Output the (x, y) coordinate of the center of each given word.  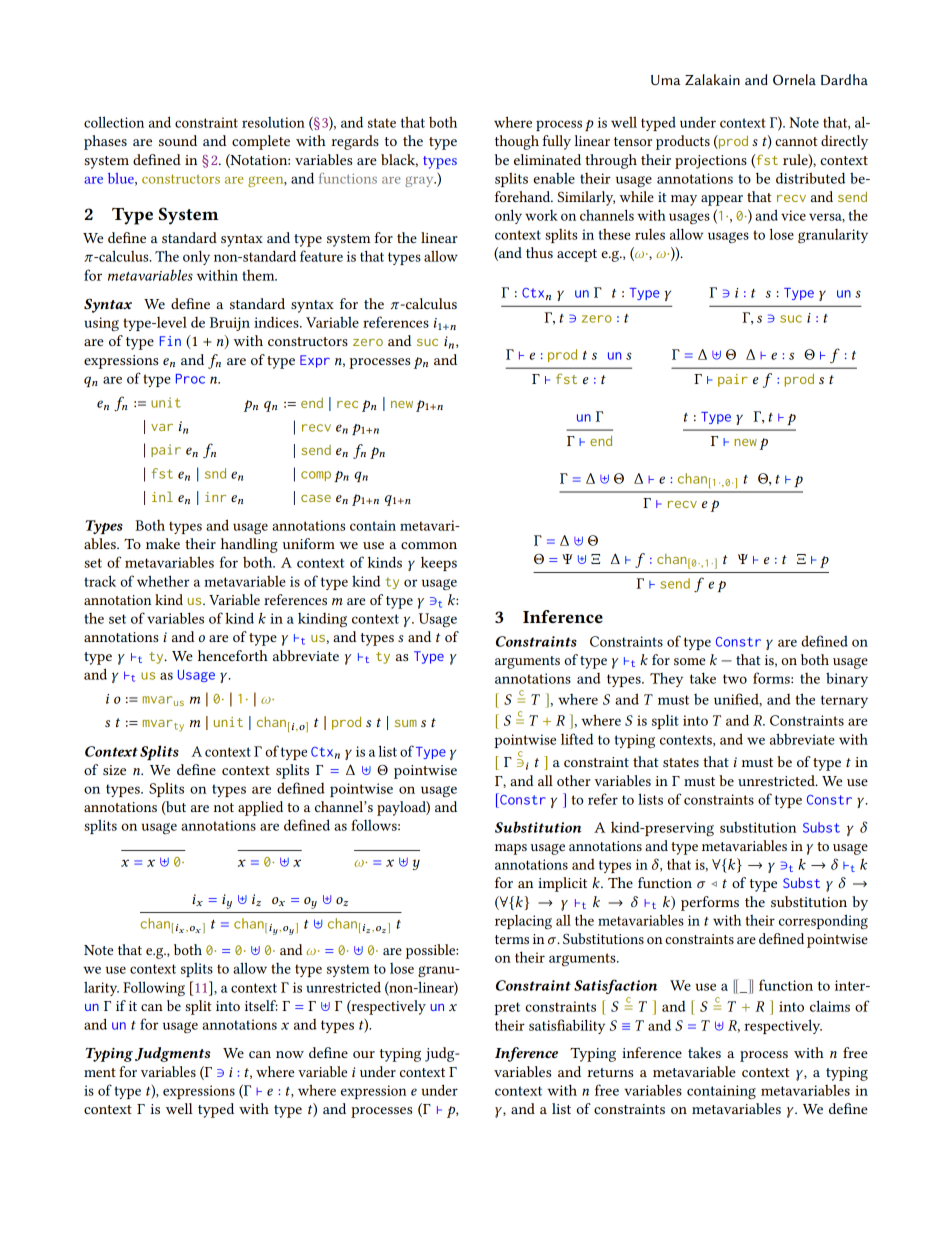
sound (178, 140)
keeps (439, 564)
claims (830, 1006)
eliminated (547, 159)
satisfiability (567, 1026)
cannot (796, 141)
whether (163, 581)
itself (261, 1005)
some (689, 661)
